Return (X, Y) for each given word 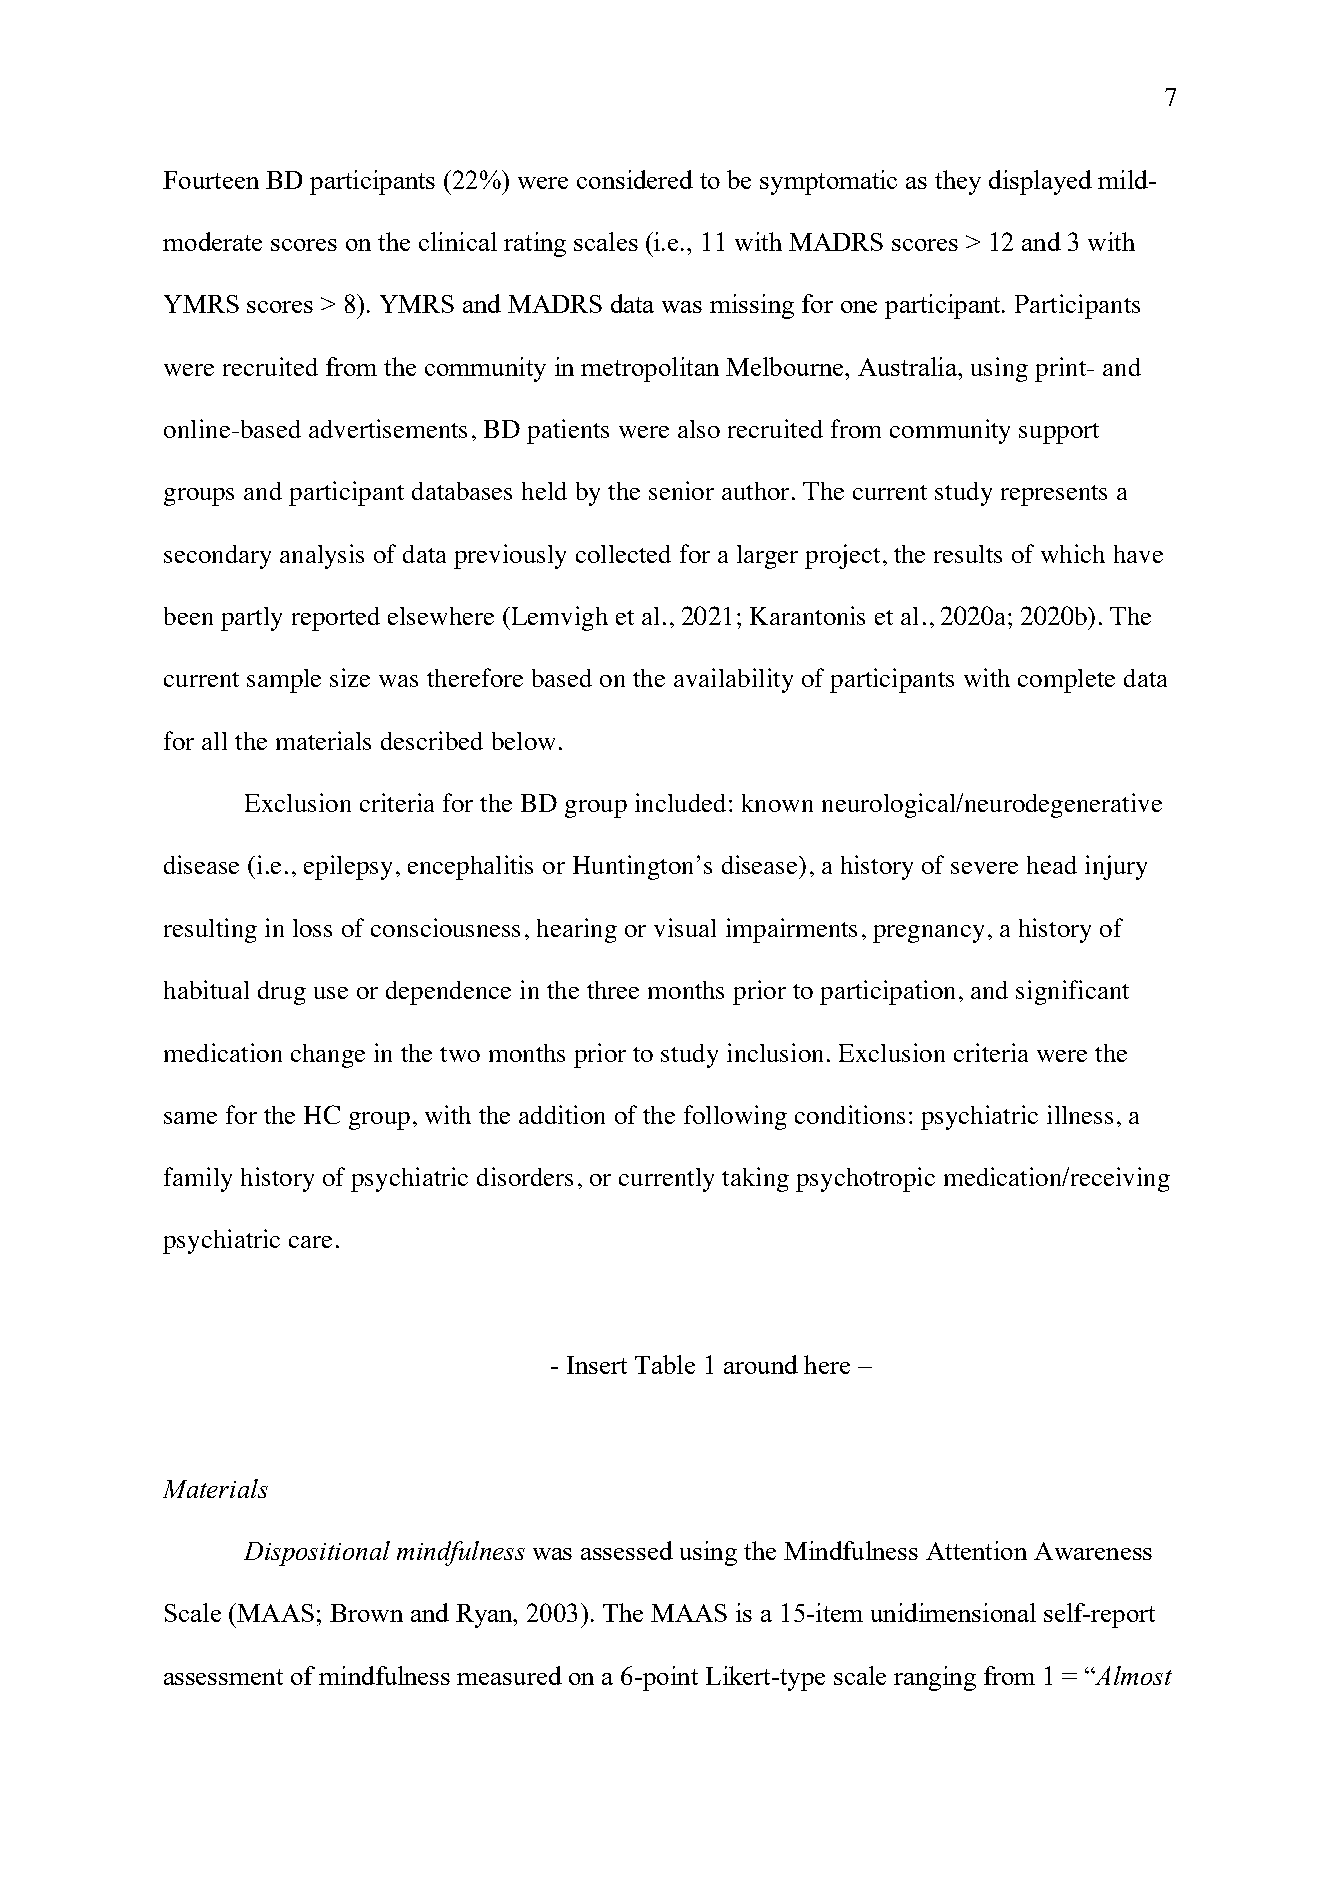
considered (635, 179)
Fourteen (211, 180)
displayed (1040, 182)
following (735, 1117)
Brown (366, 1613)
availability (733, 680)
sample (284, 681)
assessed (627, 1550)
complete (1066, 681)
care (310, 1242)
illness (1080, 1114)
